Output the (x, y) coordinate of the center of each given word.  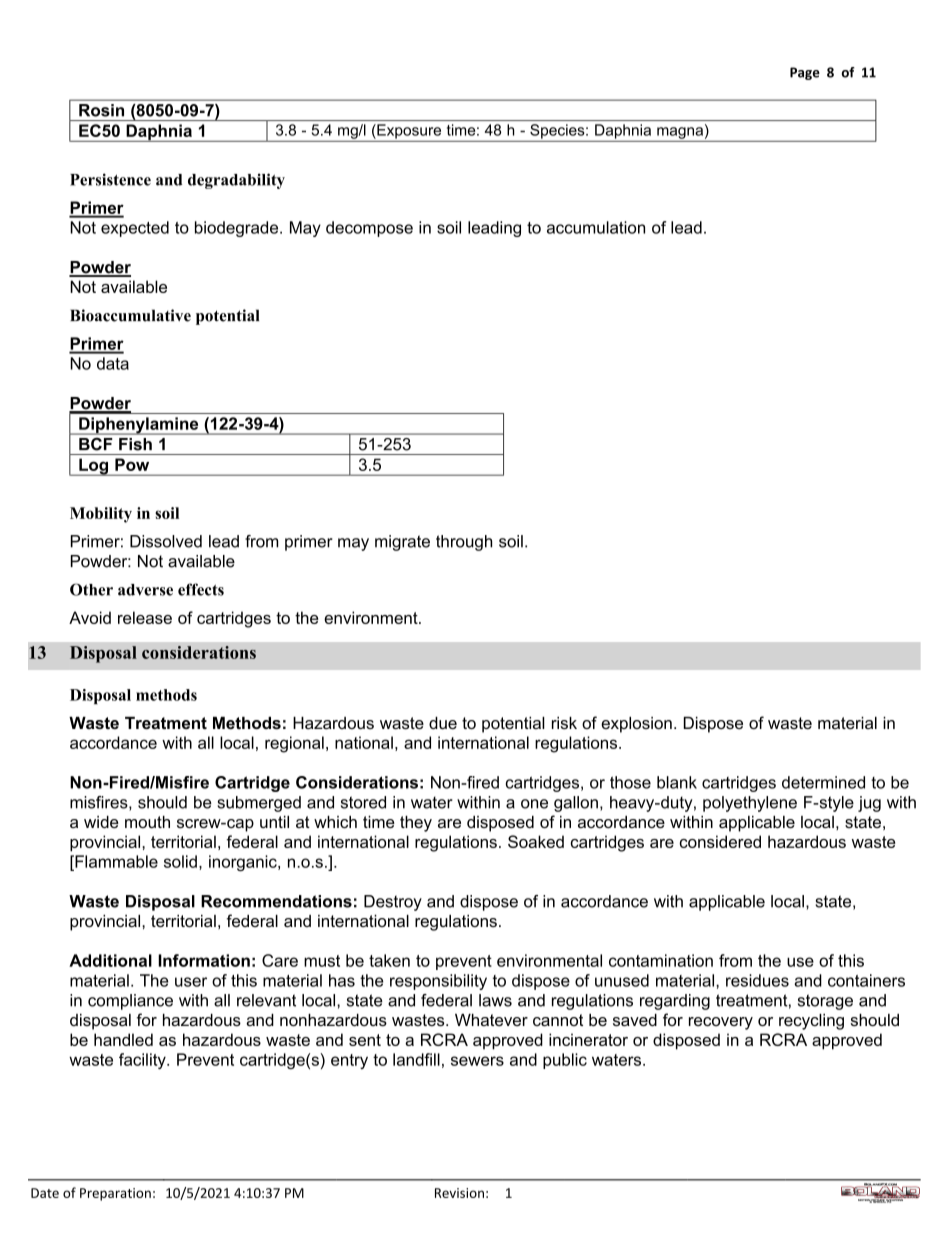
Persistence (110, 179)
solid (180, 861)
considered (720, 841)
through (464, 543)
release (145, 617)
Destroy (393, 903)
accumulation (596, 227)
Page (805, 73)
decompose (369, 229)
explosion (636, 725)
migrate (402, 543)
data (113, 363)
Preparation (115, 1194)
